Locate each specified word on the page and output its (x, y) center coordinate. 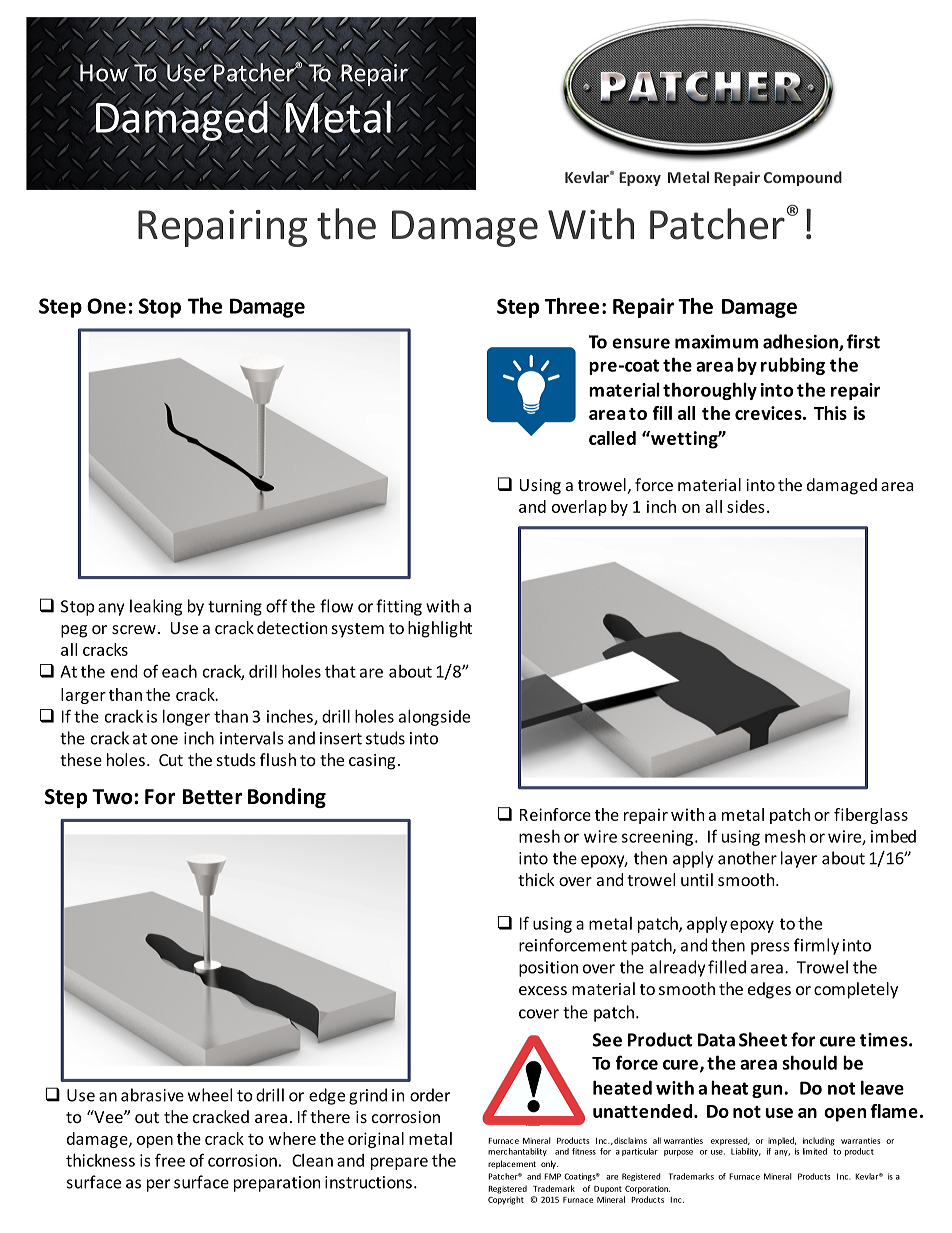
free (170, 1160)
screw (134, 629)
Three (572, 306)
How (104, 73)
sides (746, 506)
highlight (440, 629)
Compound (803, 178)
